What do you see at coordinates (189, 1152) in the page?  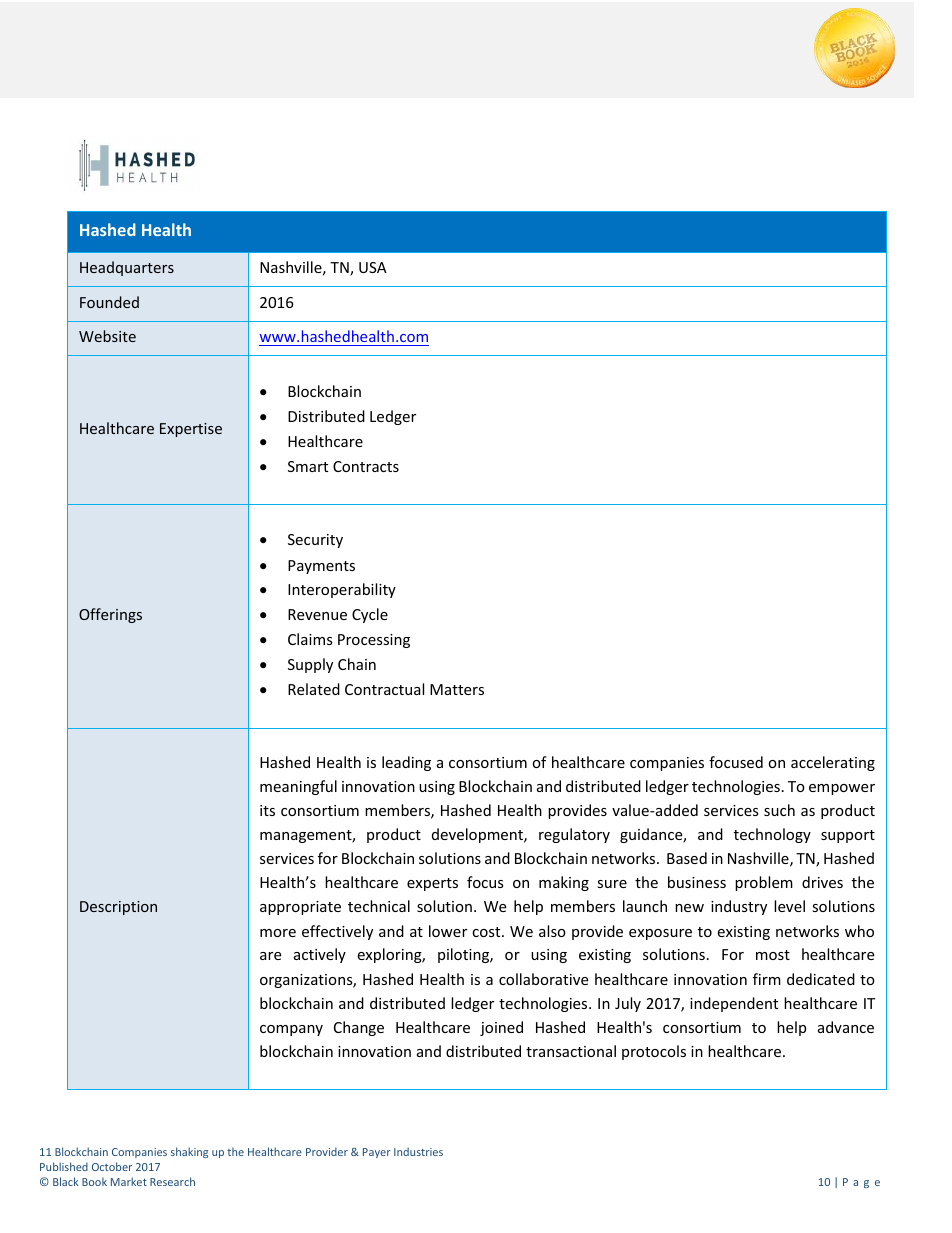 I see `shaking` at bounding box center [189, 1152].
